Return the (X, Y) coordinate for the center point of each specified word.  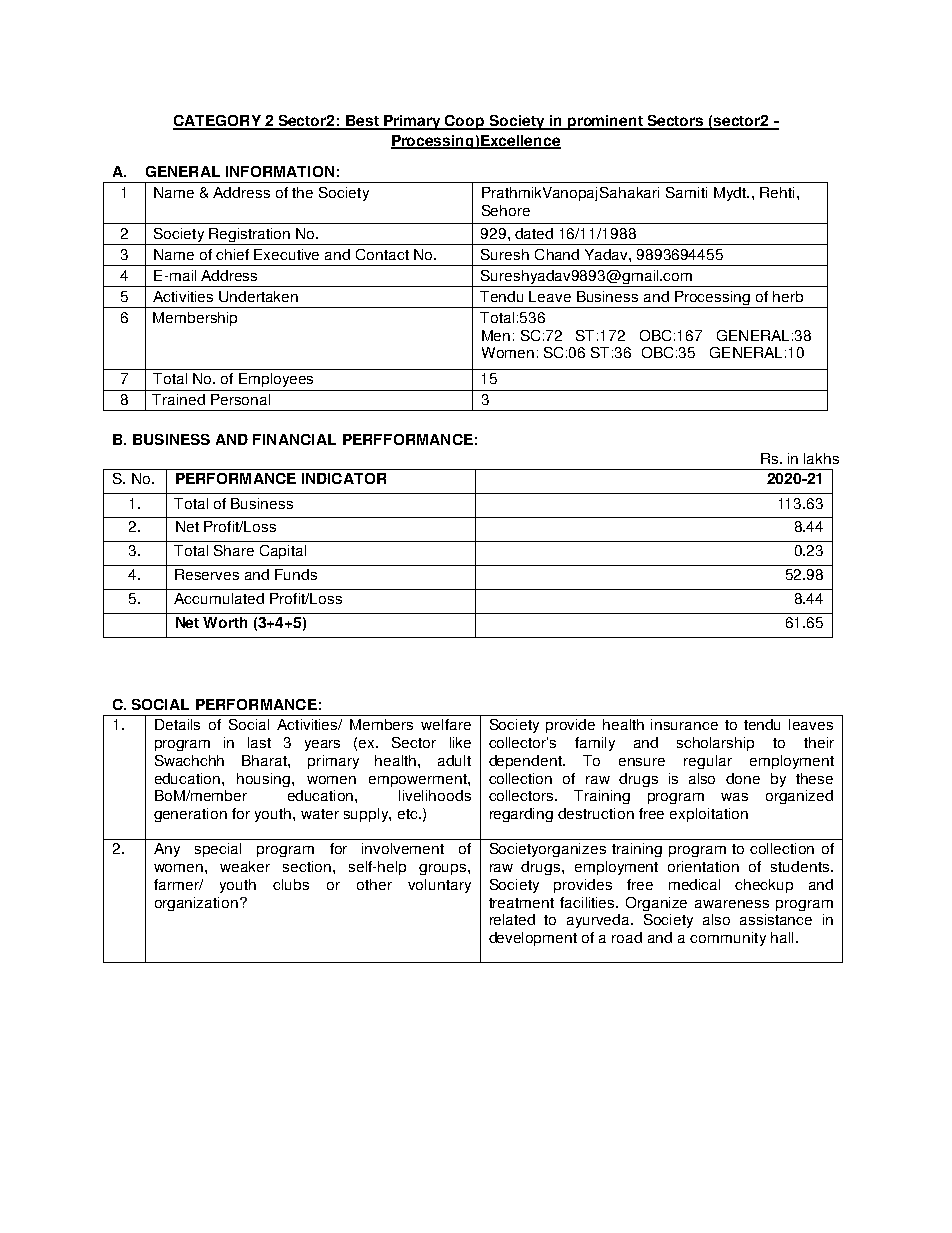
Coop (465, 122)
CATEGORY (218, 122)
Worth (225, 622)
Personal (240, 399)
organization (196, 904)
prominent (605, 122)
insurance (684, 724)
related (512, 919)
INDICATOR (344, 478)
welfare (446, 724)
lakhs (821, 458)
